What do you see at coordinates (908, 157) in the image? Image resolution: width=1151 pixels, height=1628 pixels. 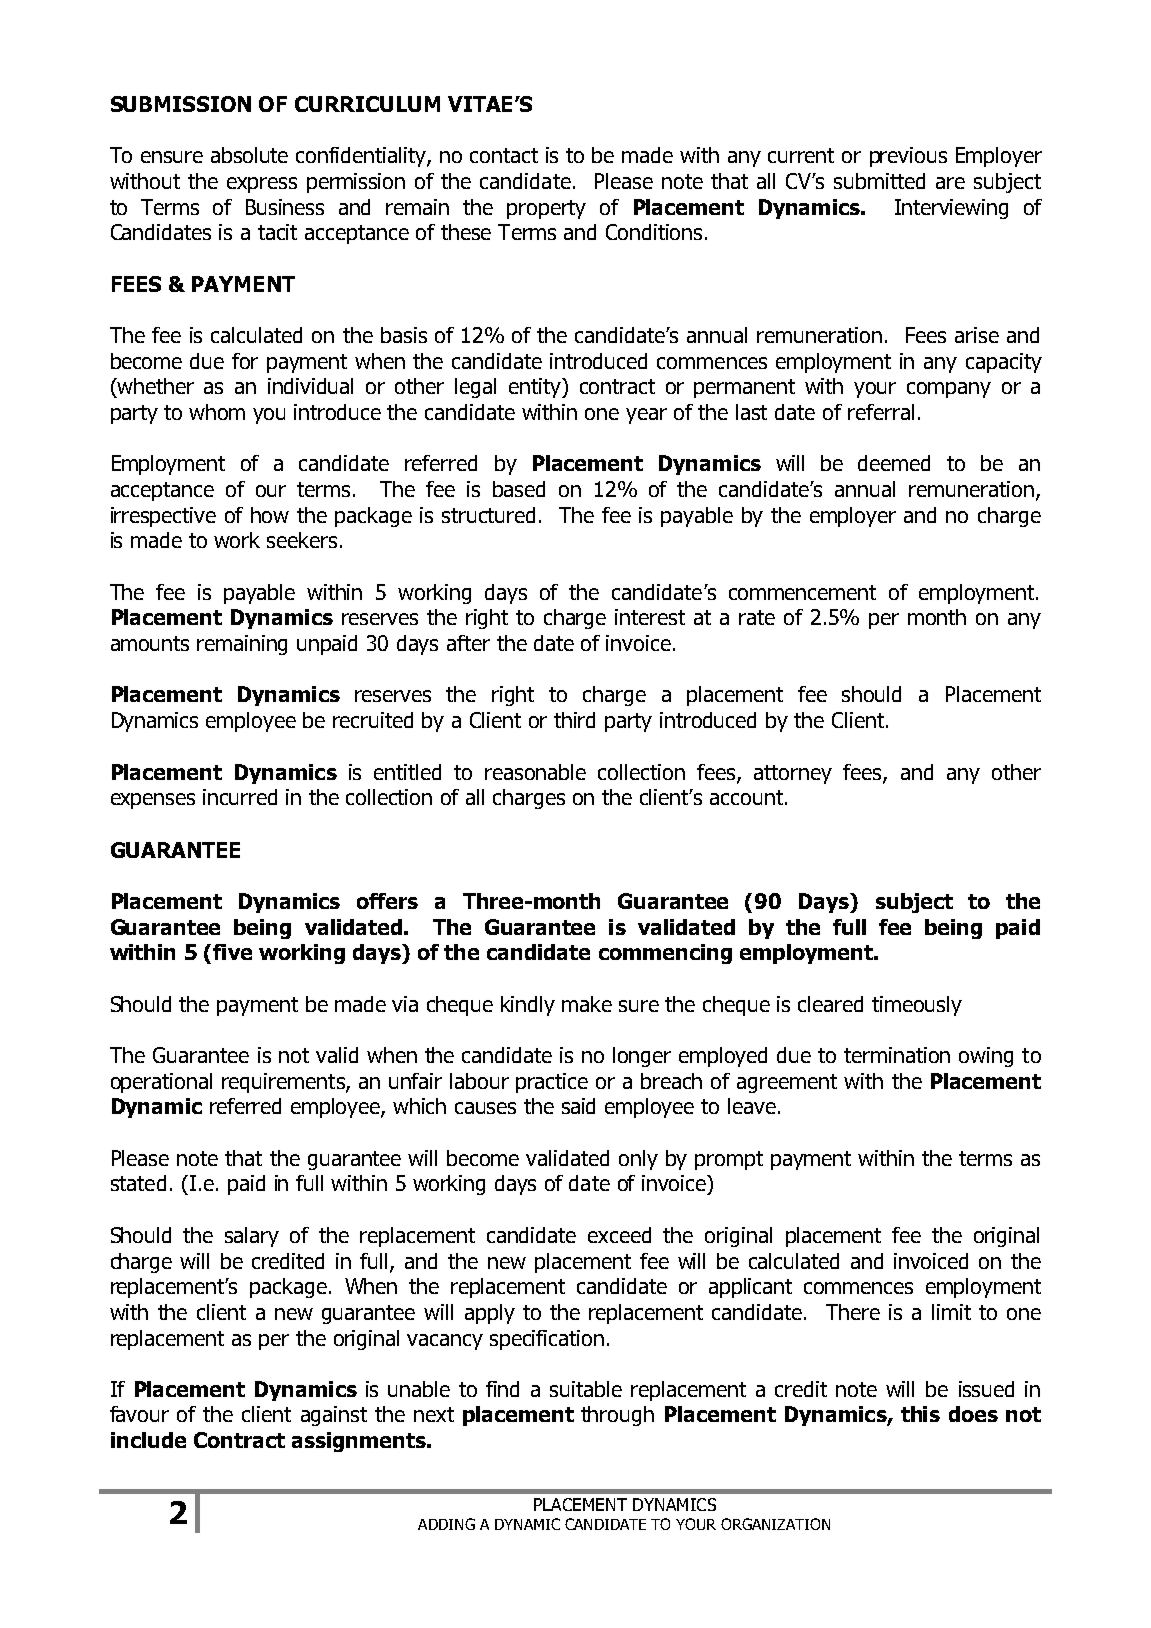 I see `previous` at bounding box center [908, 157].
